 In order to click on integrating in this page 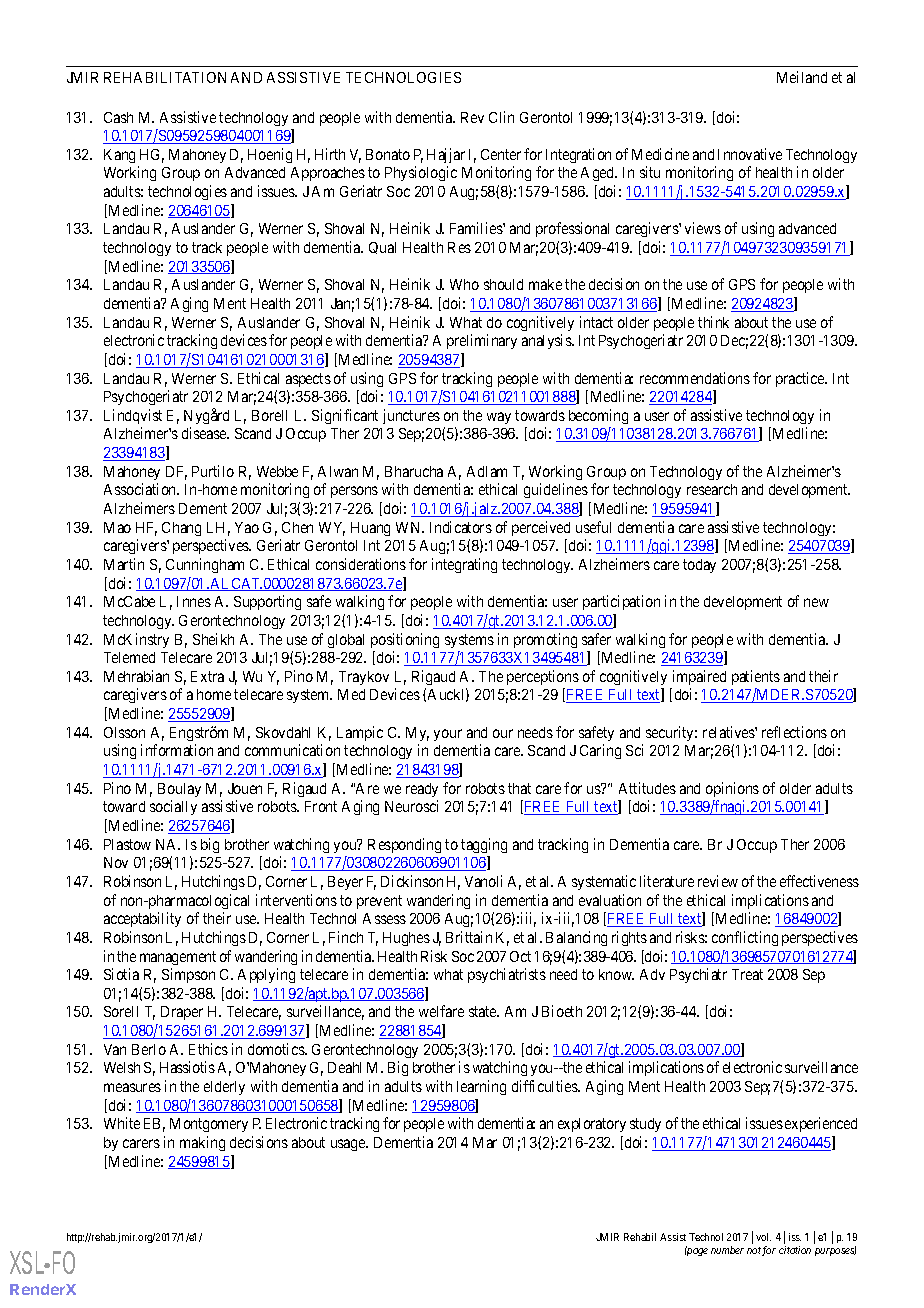, I will do `click(464, 565)`.
